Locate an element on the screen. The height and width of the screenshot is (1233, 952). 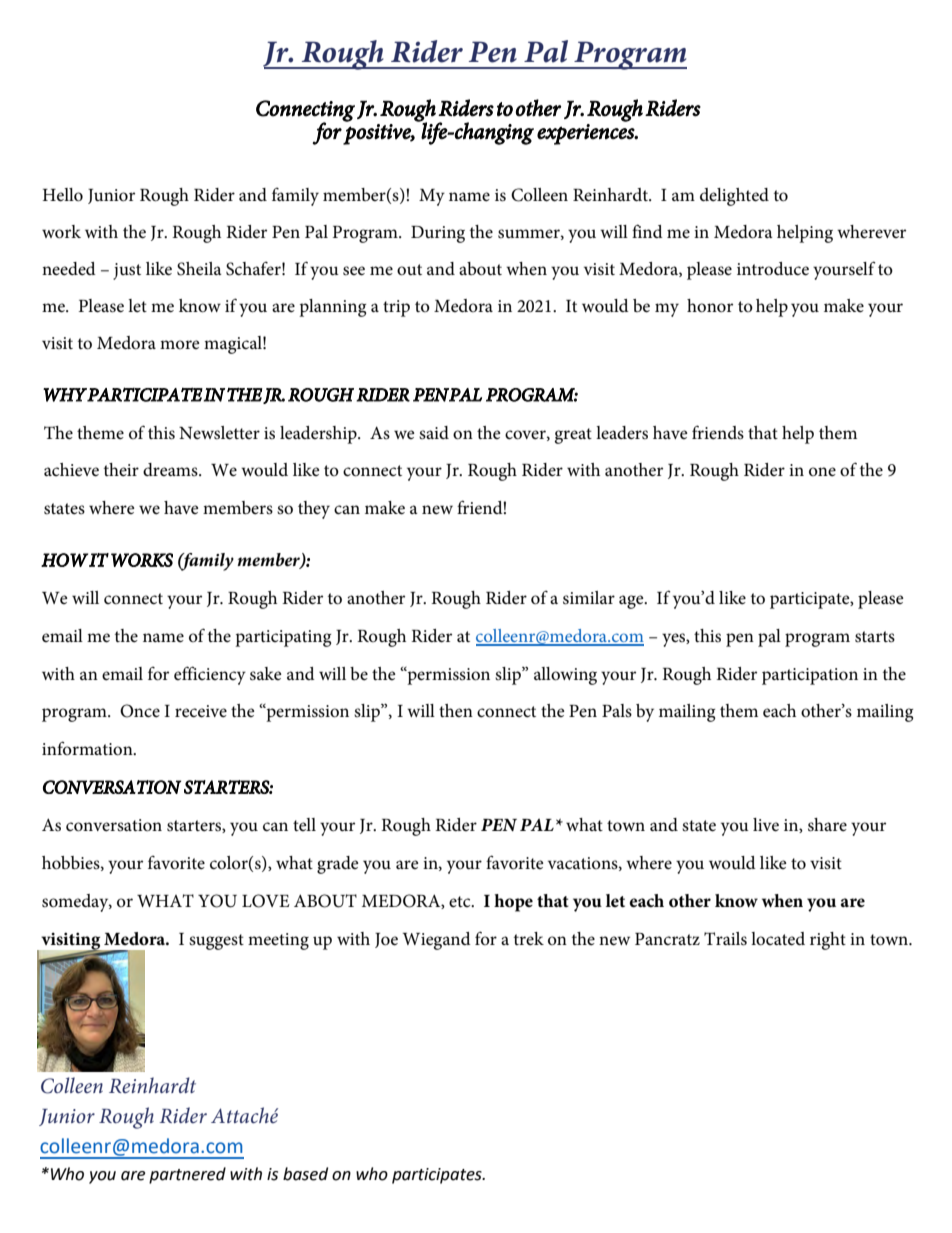
partnered is located at coordinates (187, 1175).
